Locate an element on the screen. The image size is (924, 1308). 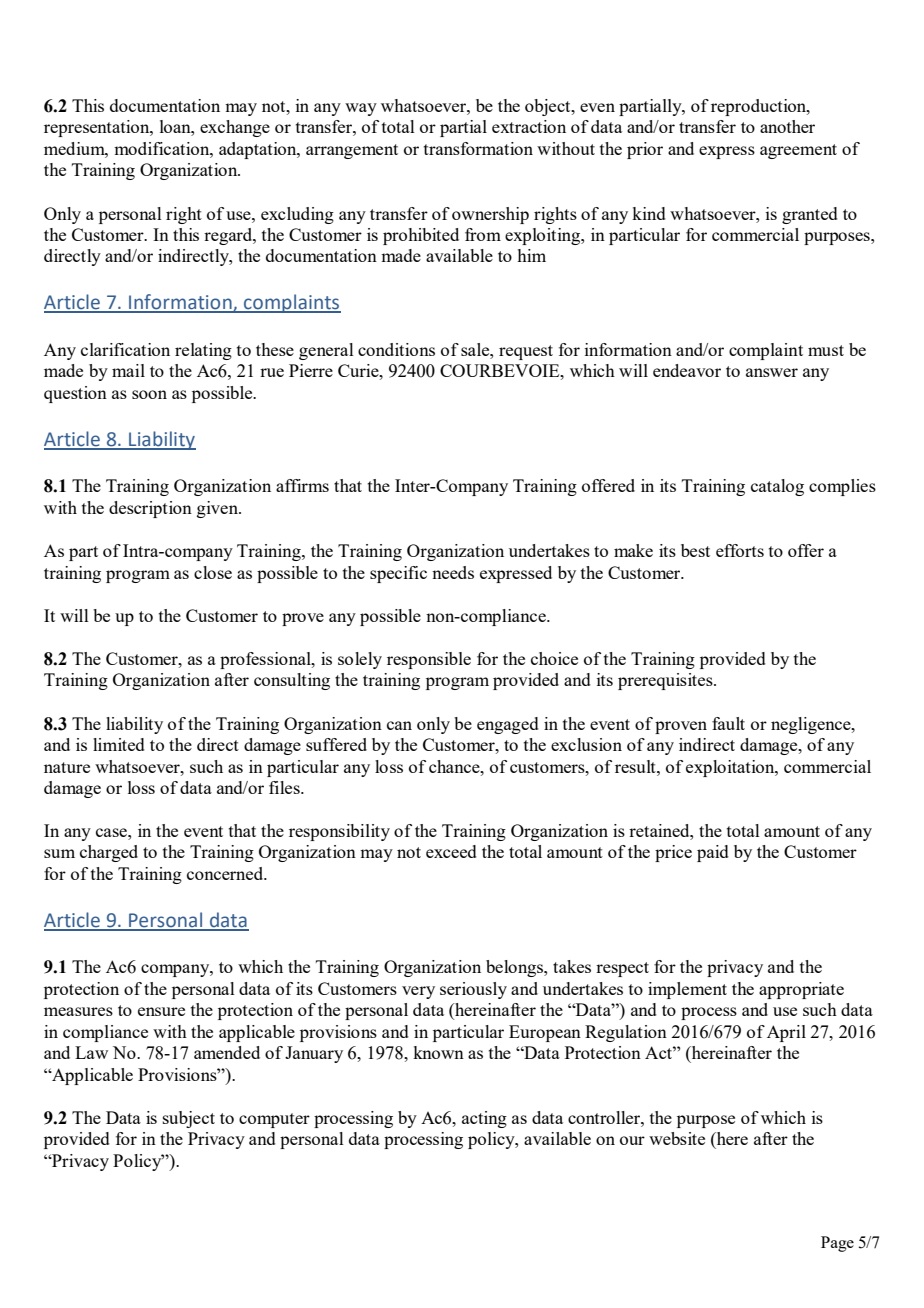
exchange is located at coordinates (235, 128).
